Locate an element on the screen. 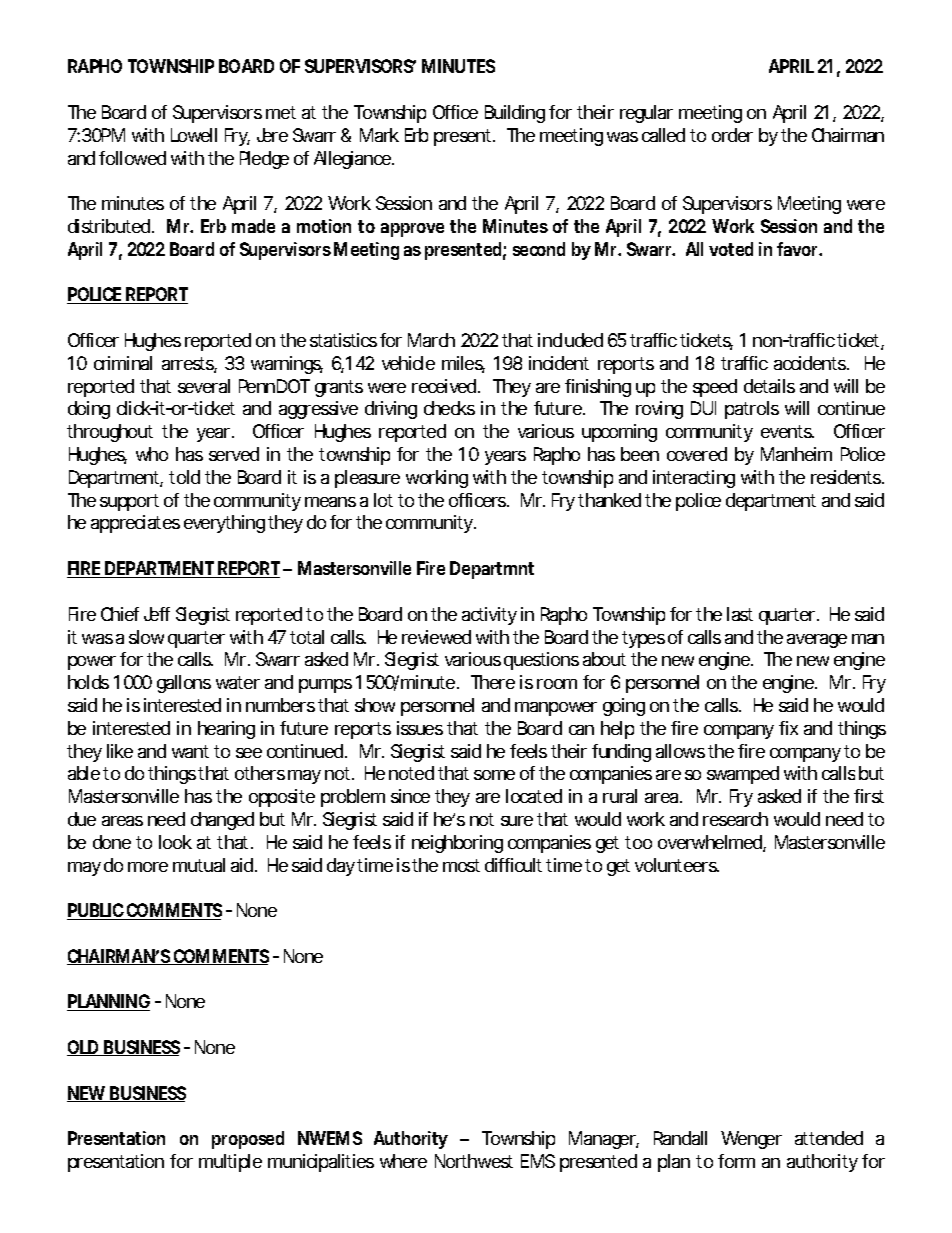 The image size is (952, 1233). Northwest is located at coordinates (474, 1161).
